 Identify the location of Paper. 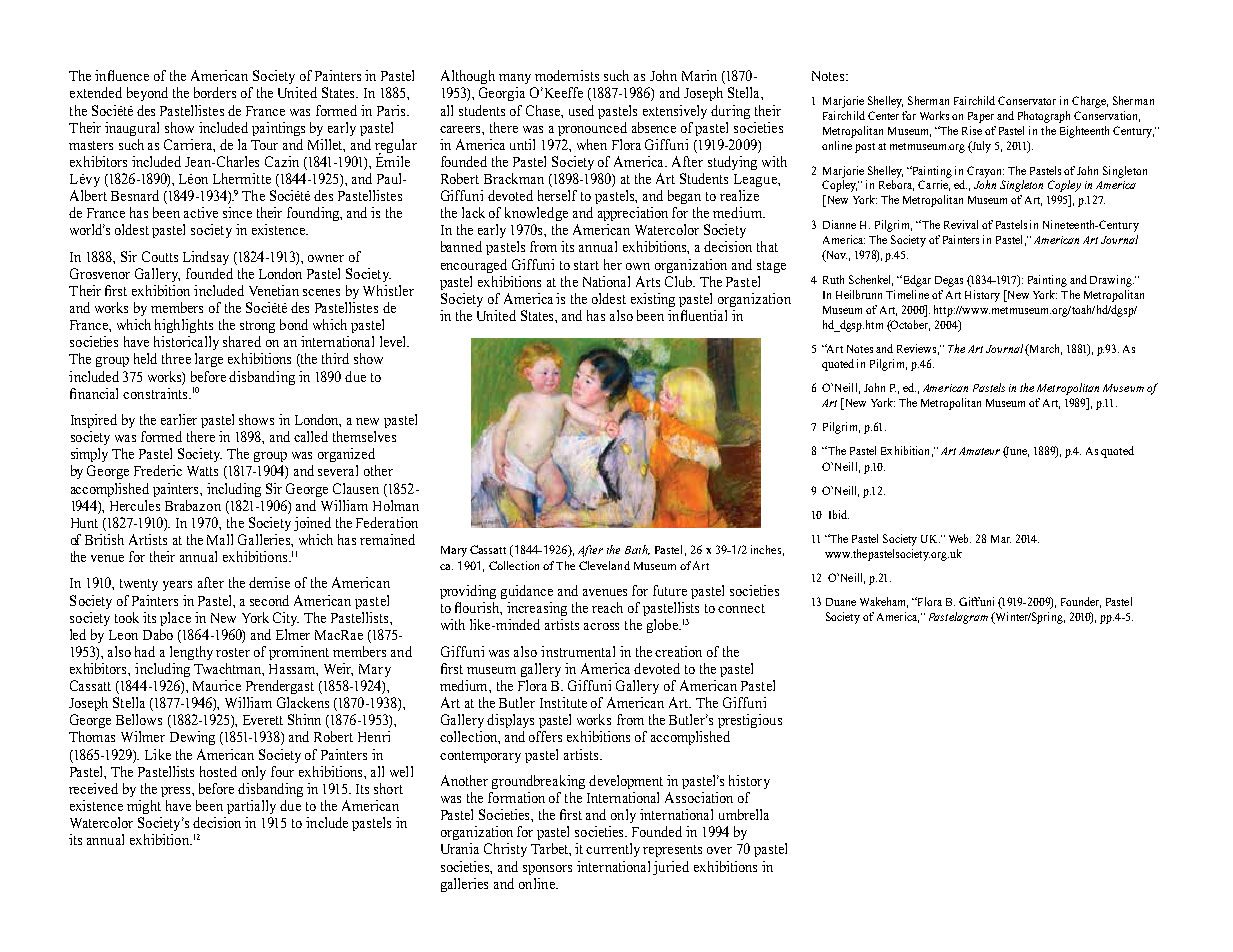
(981, 117).
